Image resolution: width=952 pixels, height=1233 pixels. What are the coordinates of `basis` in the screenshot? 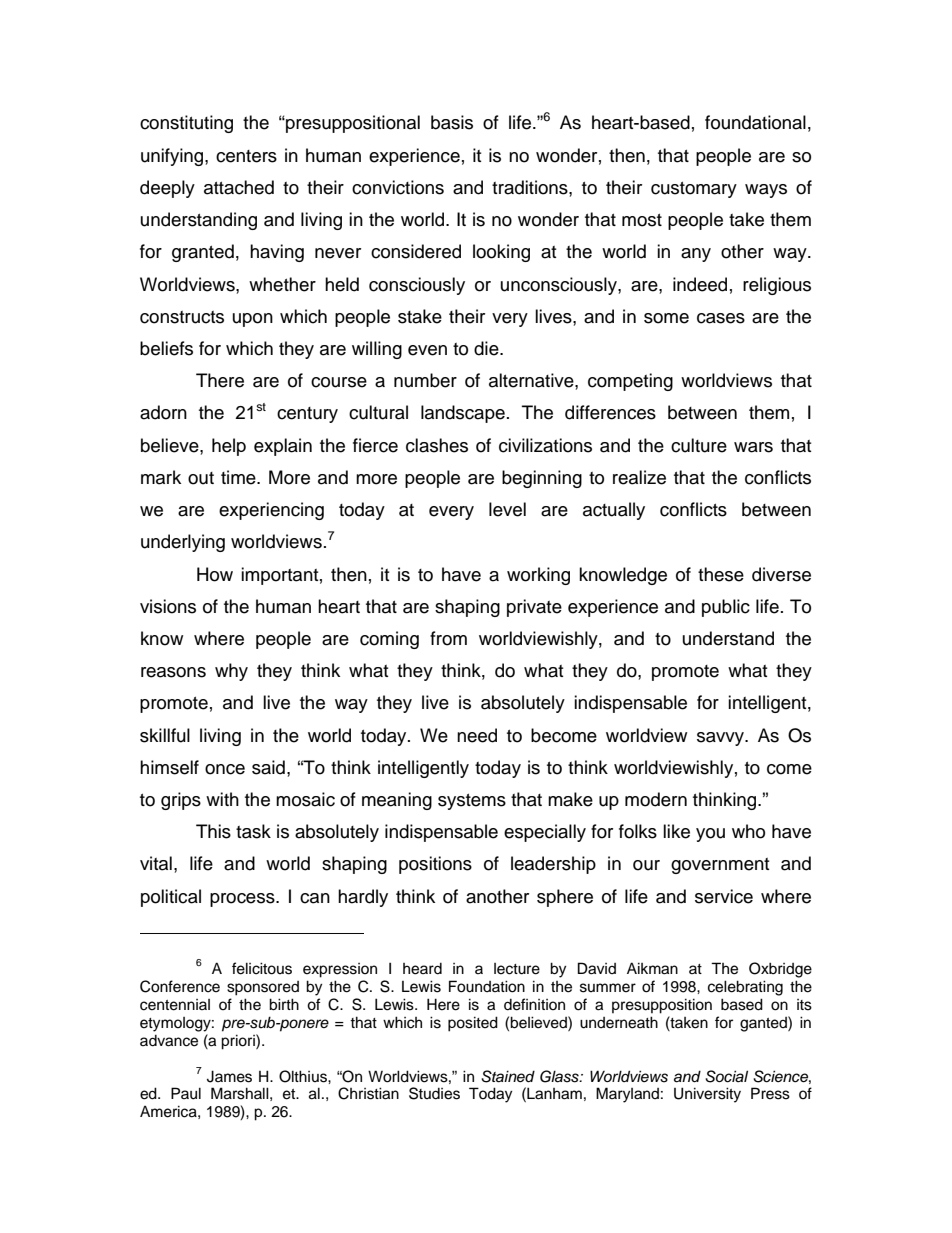 It's located at (452, 122).
